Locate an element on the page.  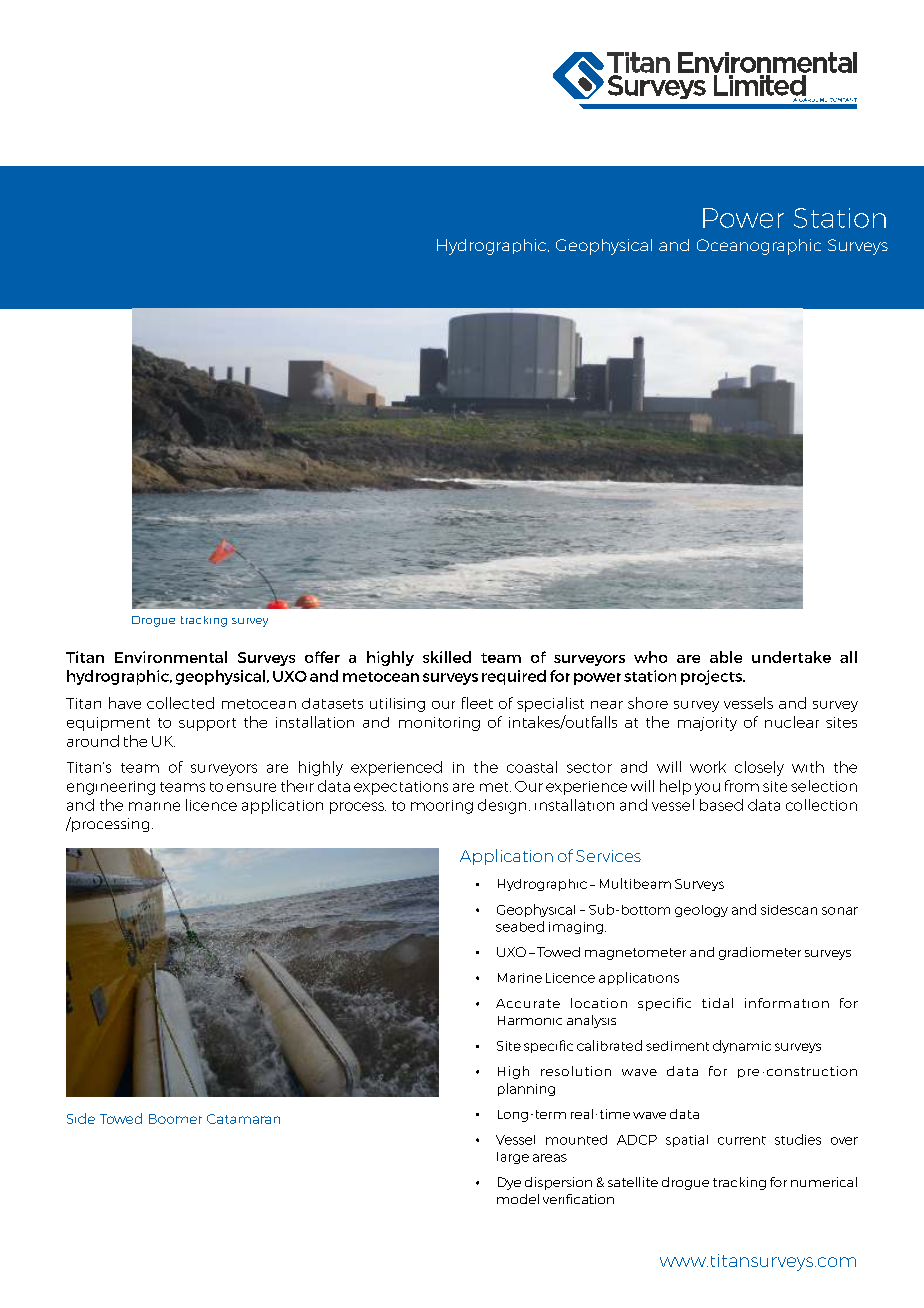
Dye is located at coordinates (509, 1183).
